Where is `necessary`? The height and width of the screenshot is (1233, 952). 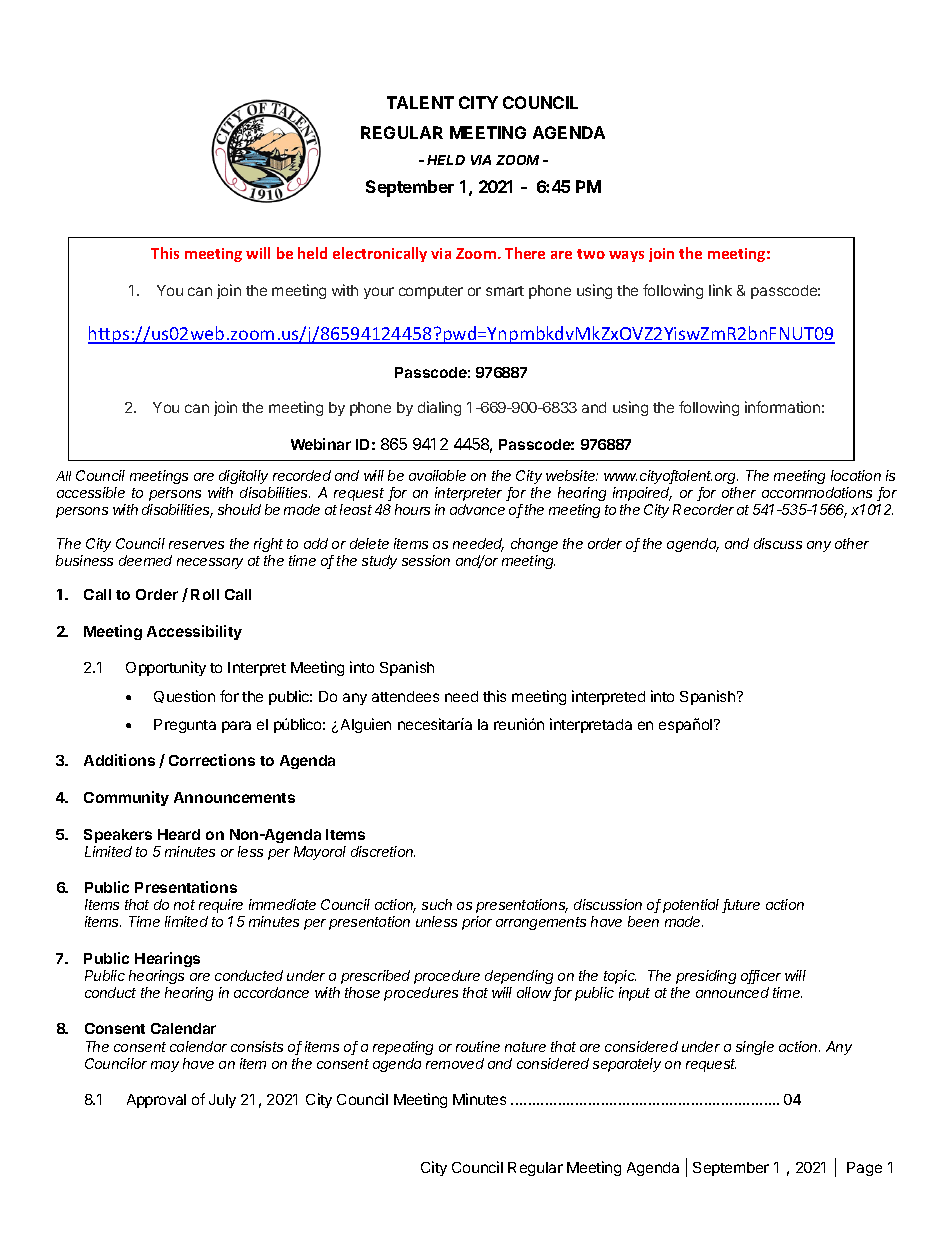
necessary is located at coordinates (210, 563).
